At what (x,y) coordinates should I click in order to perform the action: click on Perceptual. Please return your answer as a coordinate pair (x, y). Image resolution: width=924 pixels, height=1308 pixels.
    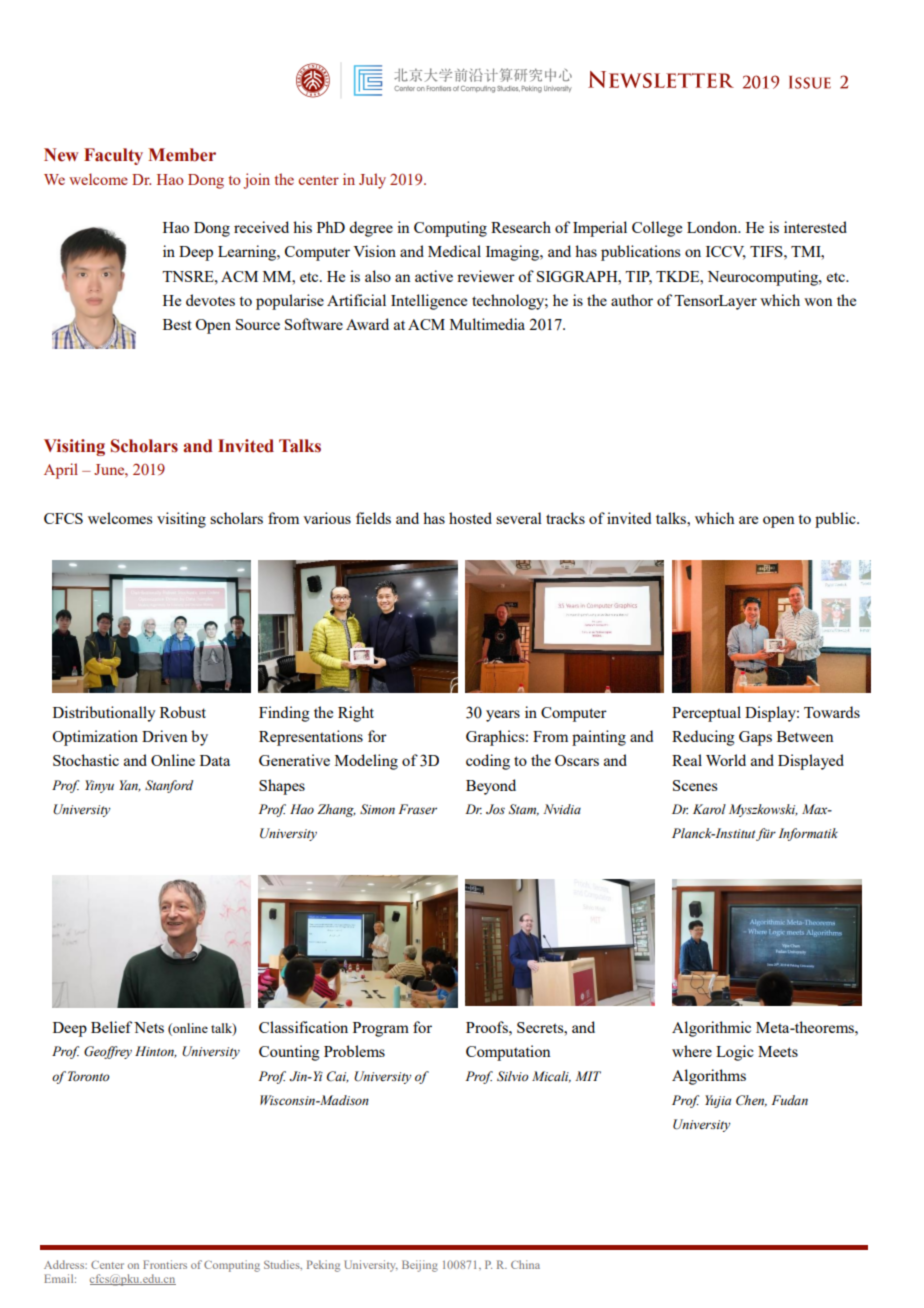
    Looking at the image, I should click on (706, 714).
